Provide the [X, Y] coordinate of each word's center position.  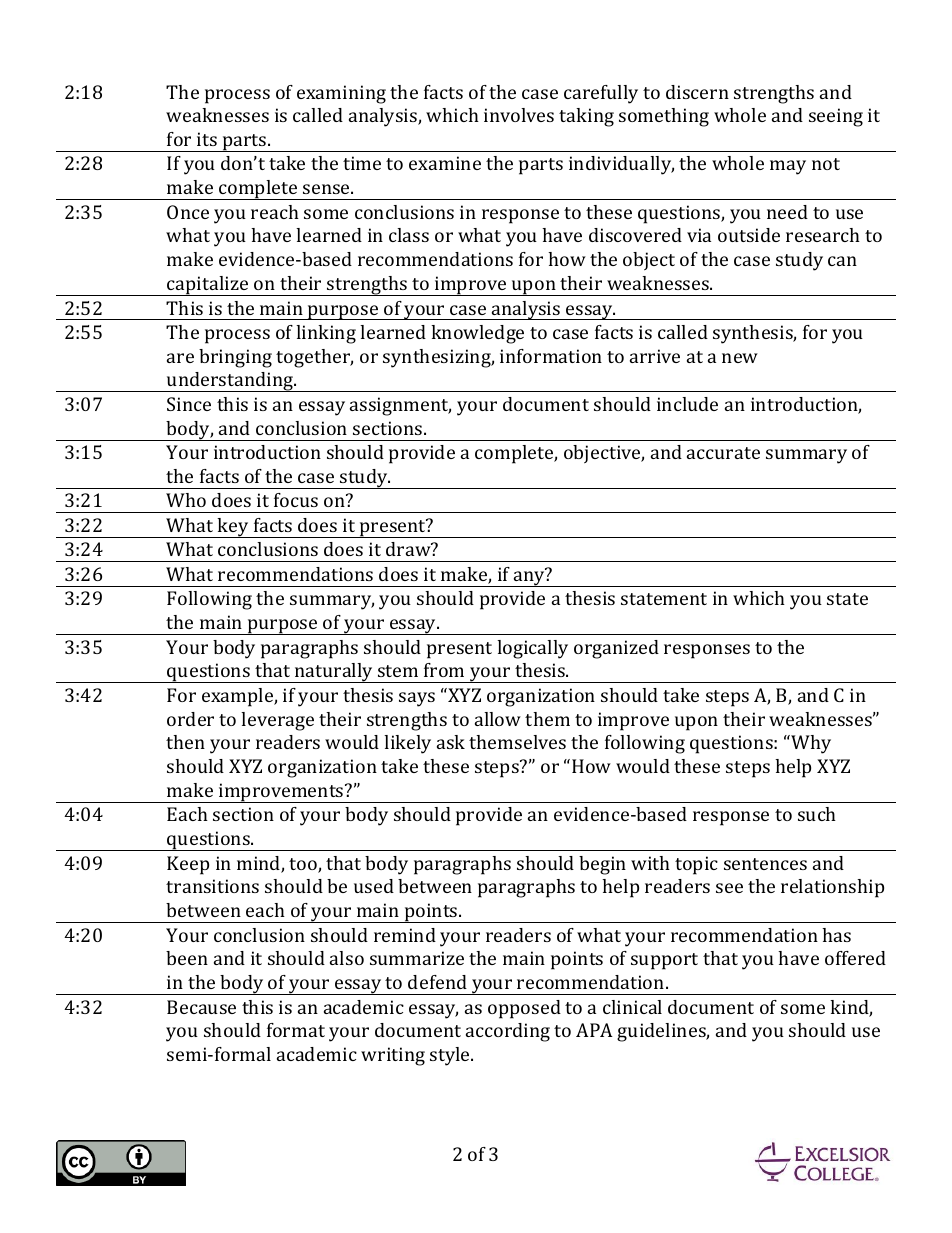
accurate [723, 453]
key [233, 528]
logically [532, 649]
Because [201, 1007]
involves [519, 115]
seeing [836, 117]
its [207, 139]
